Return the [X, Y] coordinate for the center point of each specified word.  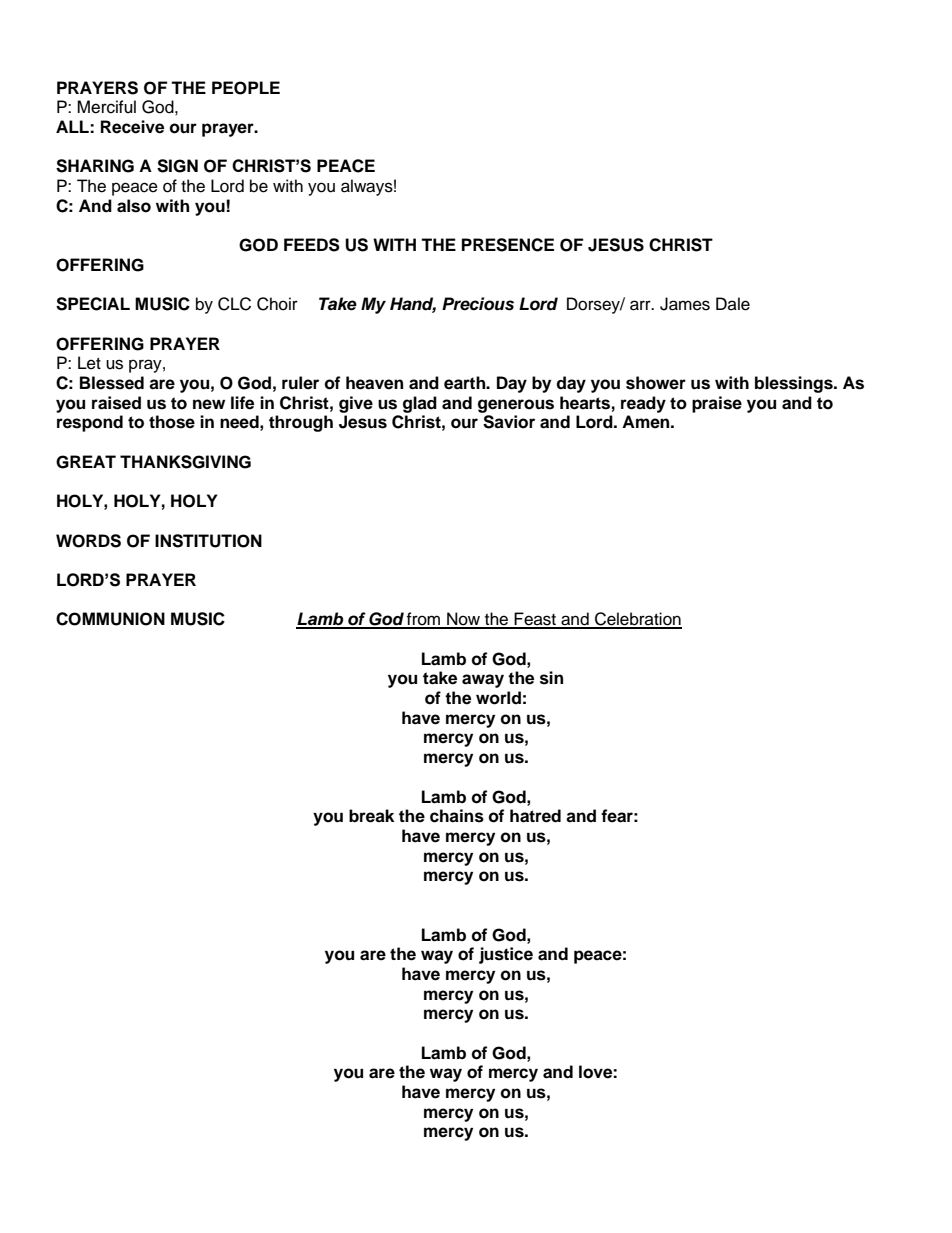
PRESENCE [508, 245]
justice [506, 955]
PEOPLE [246, 88]
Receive [132, 127]
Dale [733, 304]
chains [457, 816]
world [498, 698]
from [423, 620]
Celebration [637, 620]
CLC [234, 304]
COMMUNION [110, 619]
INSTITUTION [208, 541]
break [371, 816]
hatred [535, 816]
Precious [478, 304]
